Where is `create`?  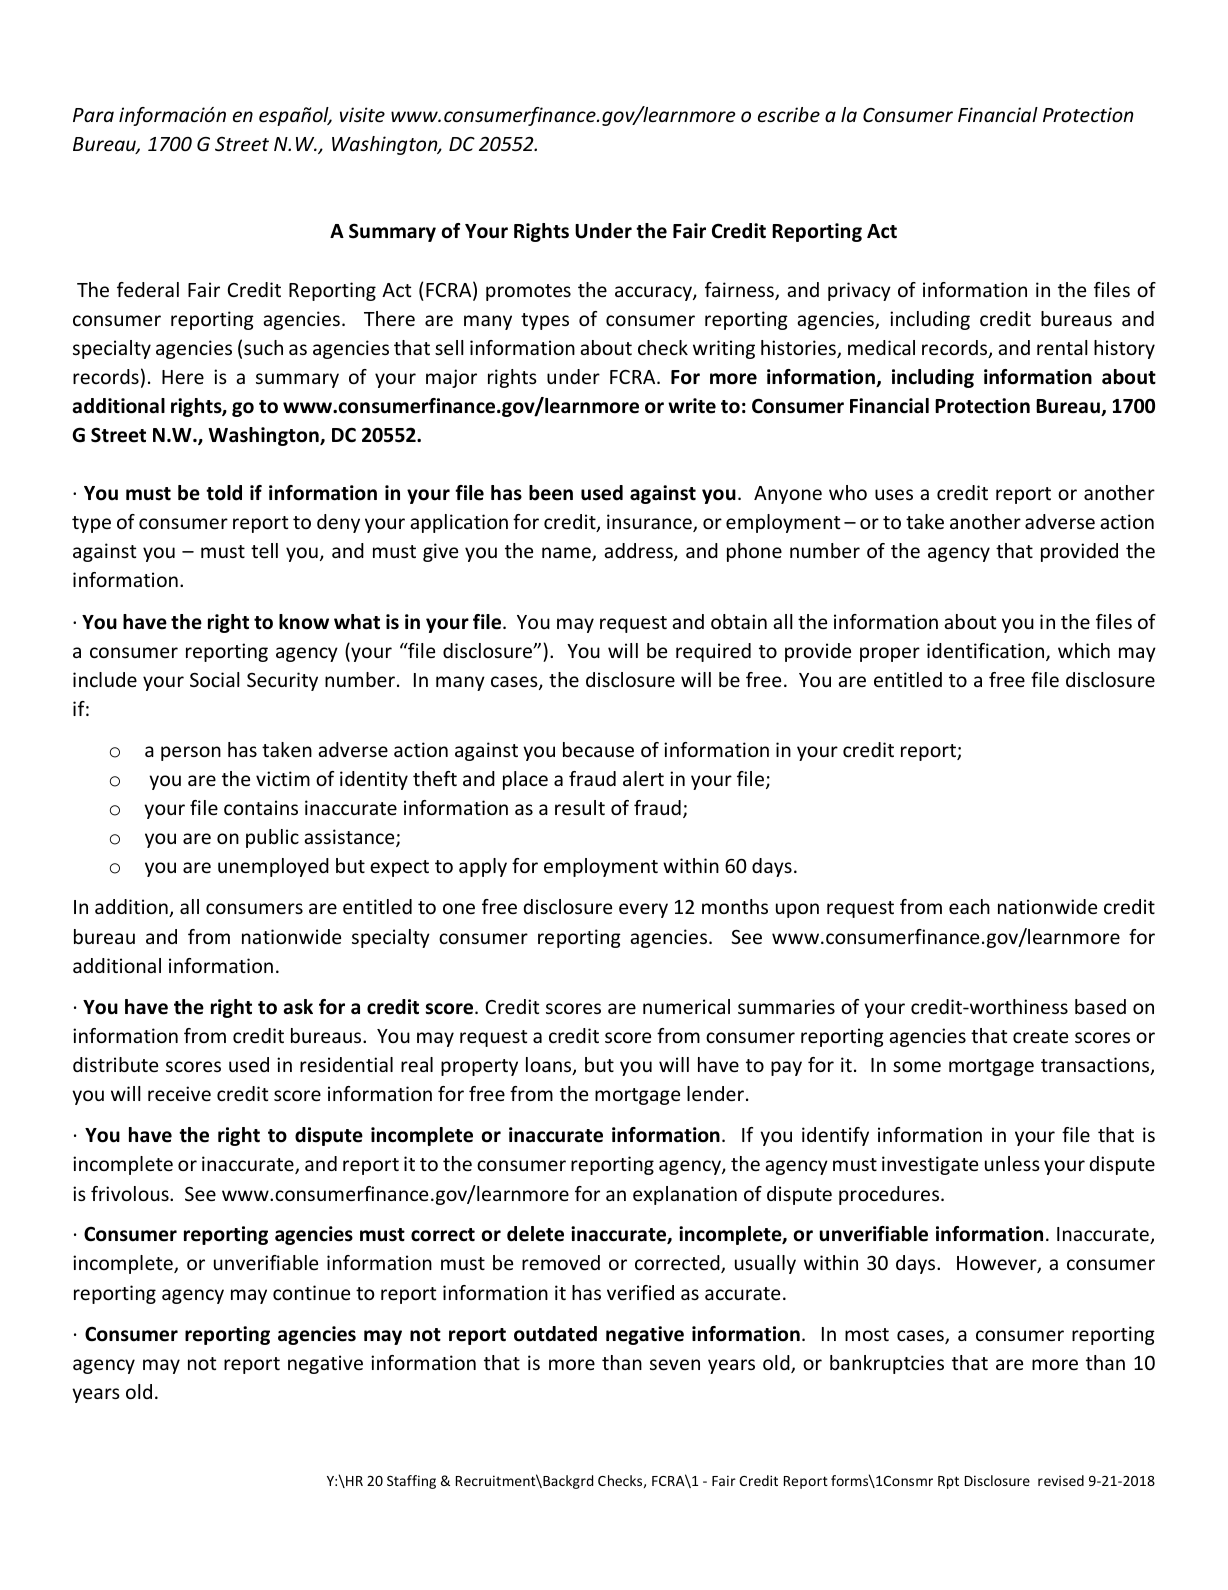
create is located at coordinates (1040, 1036).
